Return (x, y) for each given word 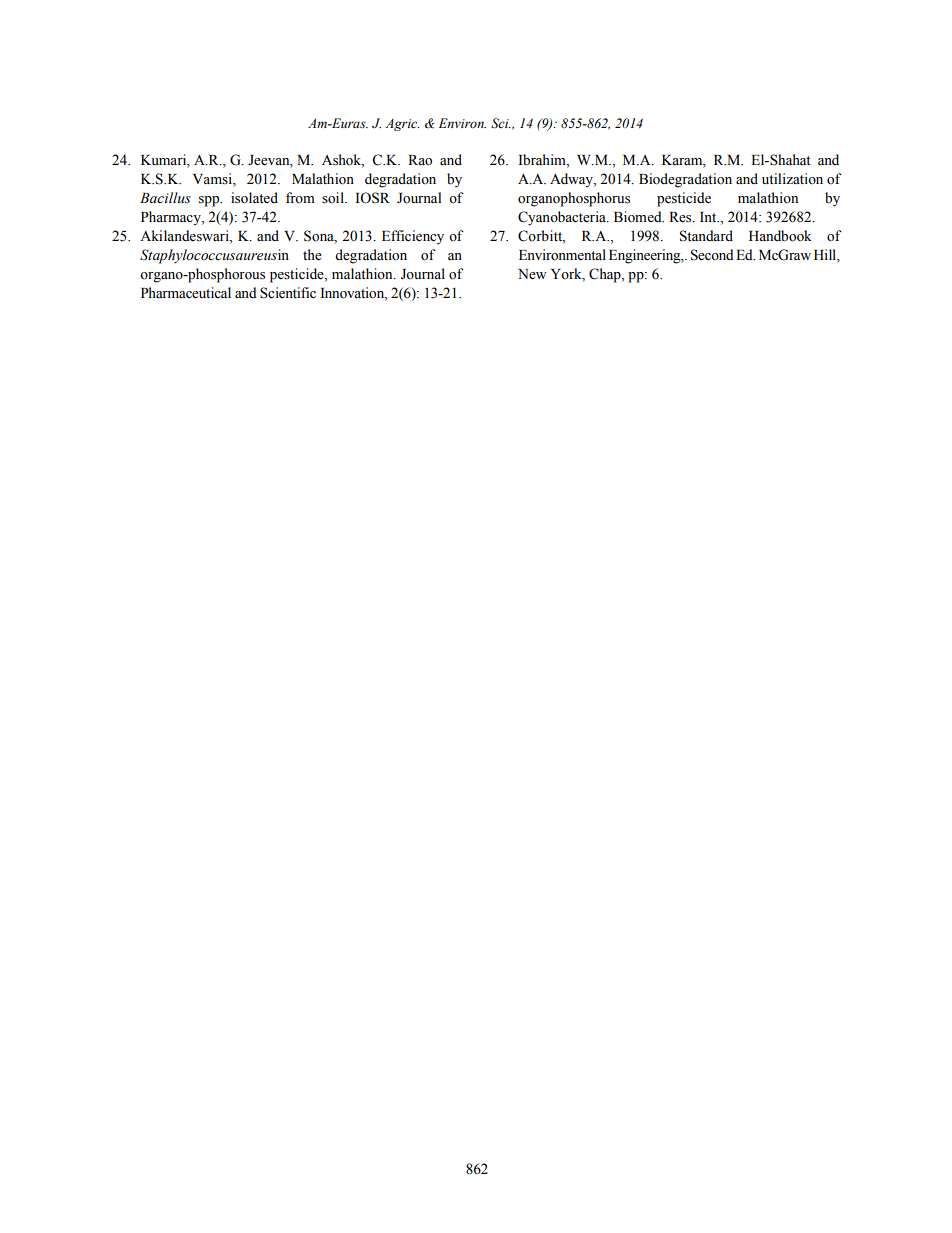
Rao (420, 160)
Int (709, 217)
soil (334, 198)
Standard (706, 236)
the (312, 255)
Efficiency (413, 237)
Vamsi (213, 180)
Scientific (288, 293)
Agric (402, 125)
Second (712, 255)
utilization (792, 178)
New (532, 274)
